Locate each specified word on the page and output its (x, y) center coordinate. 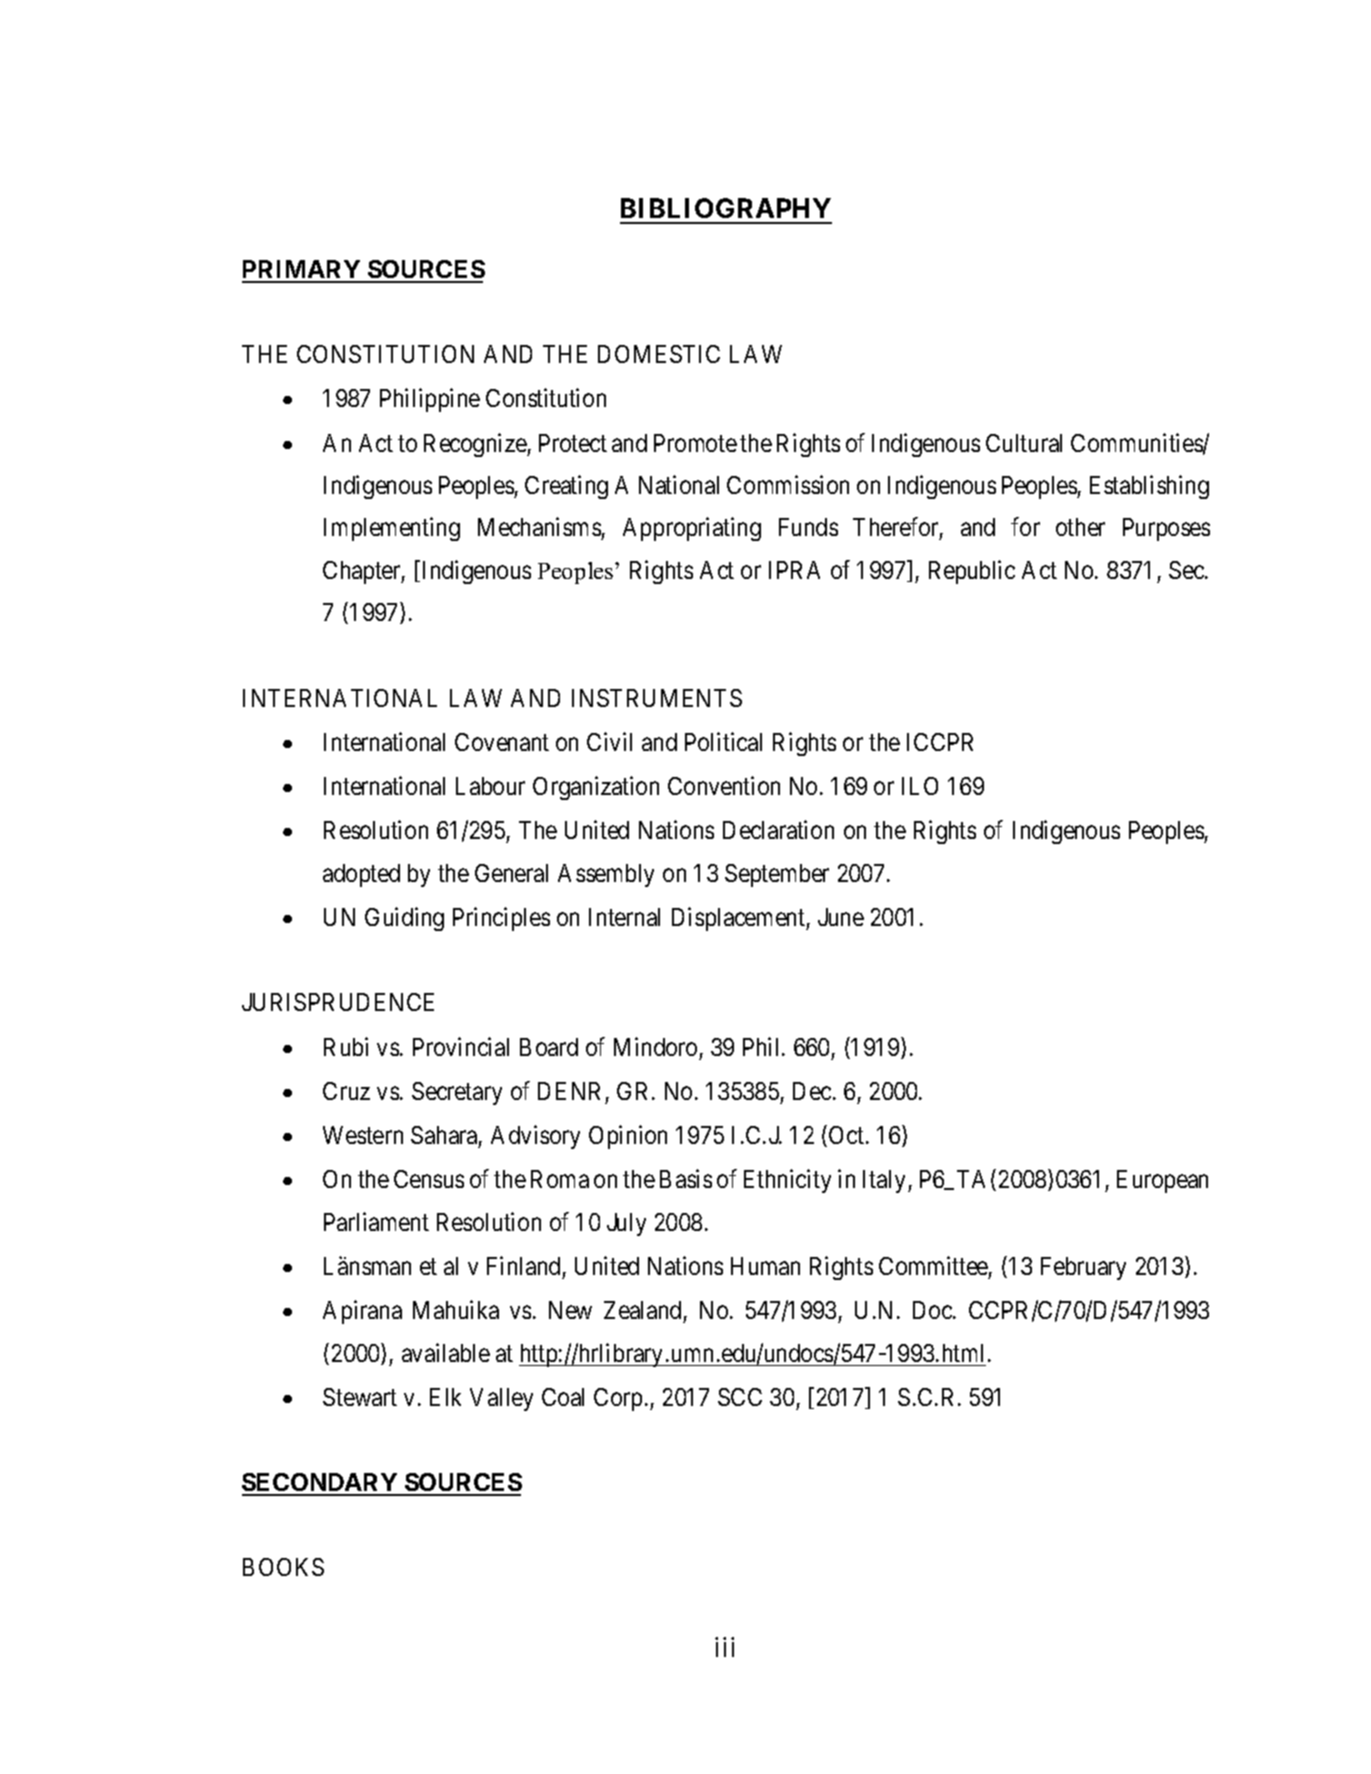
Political (723, 741)
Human (765, 1266)
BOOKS (283, 1567)
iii (724, 1647)
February (1083, 1268)
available (446, 1352)
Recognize (476, 445)
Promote (695, 443)
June (841, 917)
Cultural (1024, 443)
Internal (624, 917)
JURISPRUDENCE (338, 1002)
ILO (920, 786)
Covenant (502, 742)
